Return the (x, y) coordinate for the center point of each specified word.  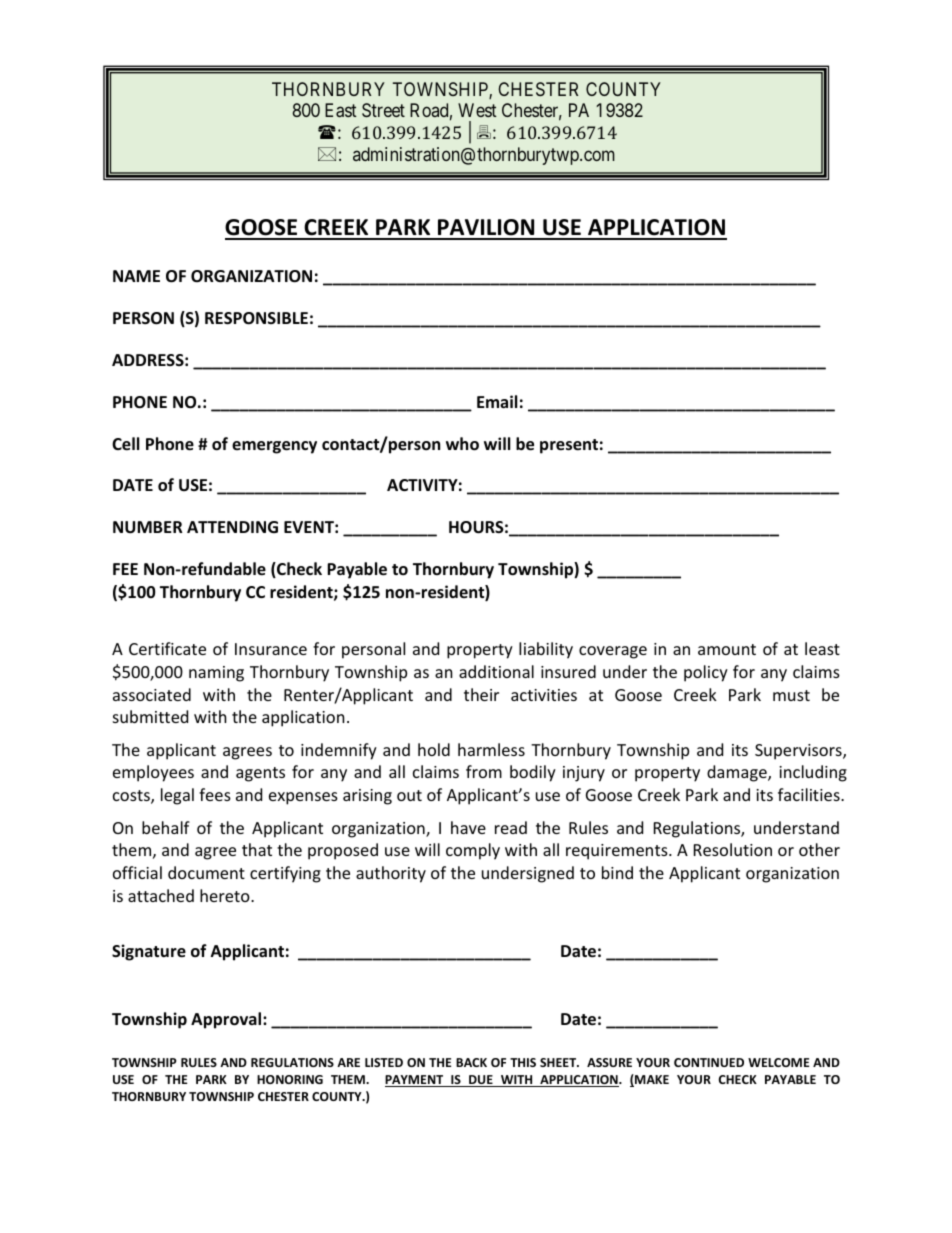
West (477, 110)
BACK (471, 1062)
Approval (226, 1020)
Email (497, 401)
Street (383, 110)
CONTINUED (709, 1062)
